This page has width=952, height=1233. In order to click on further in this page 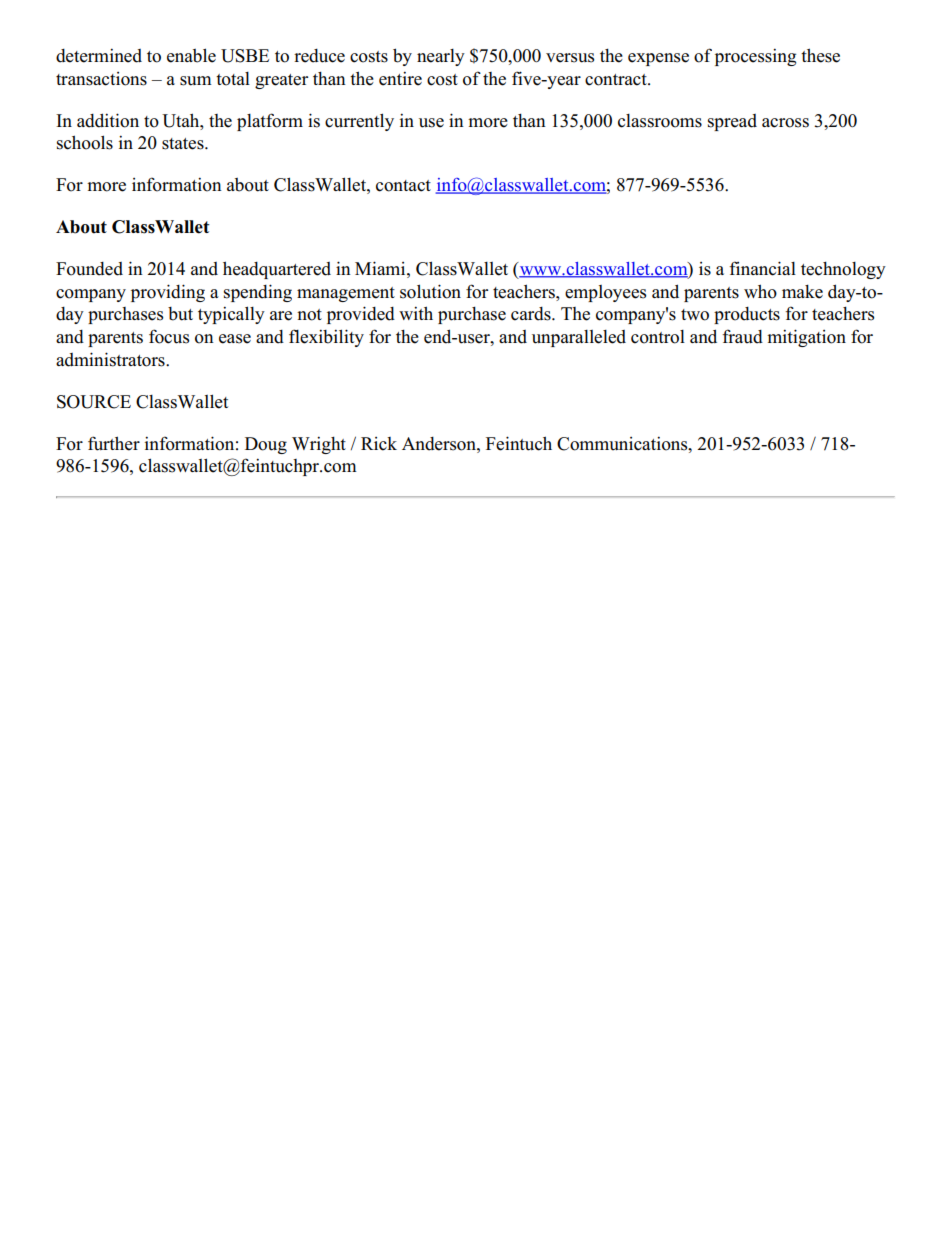, I will do `click(114, 443)`.
